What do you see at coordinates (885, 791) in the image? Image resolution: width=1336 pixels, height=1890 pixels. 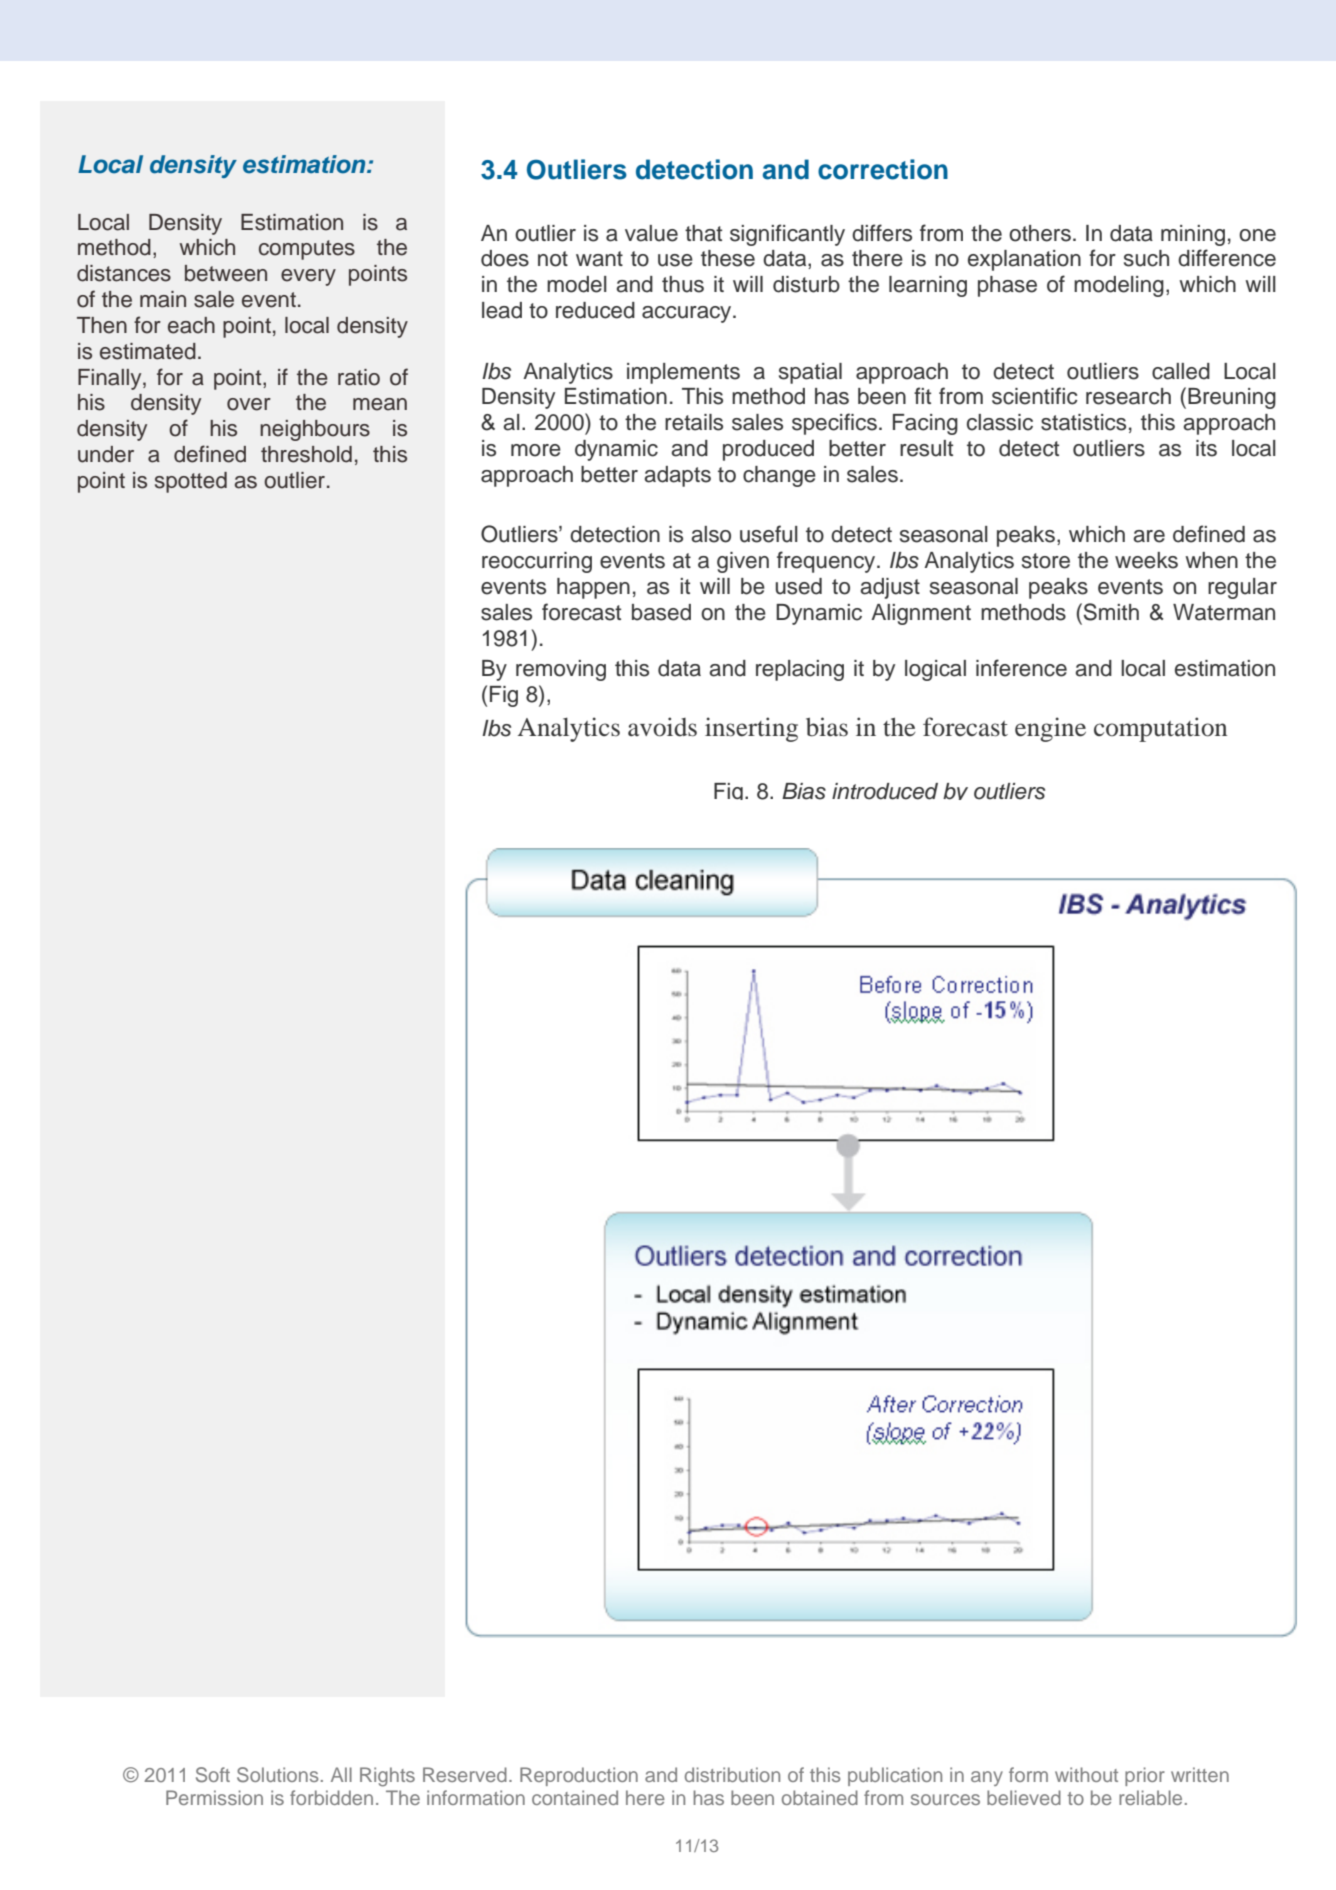 I see `introduced` at bounding box center [885, 791].
